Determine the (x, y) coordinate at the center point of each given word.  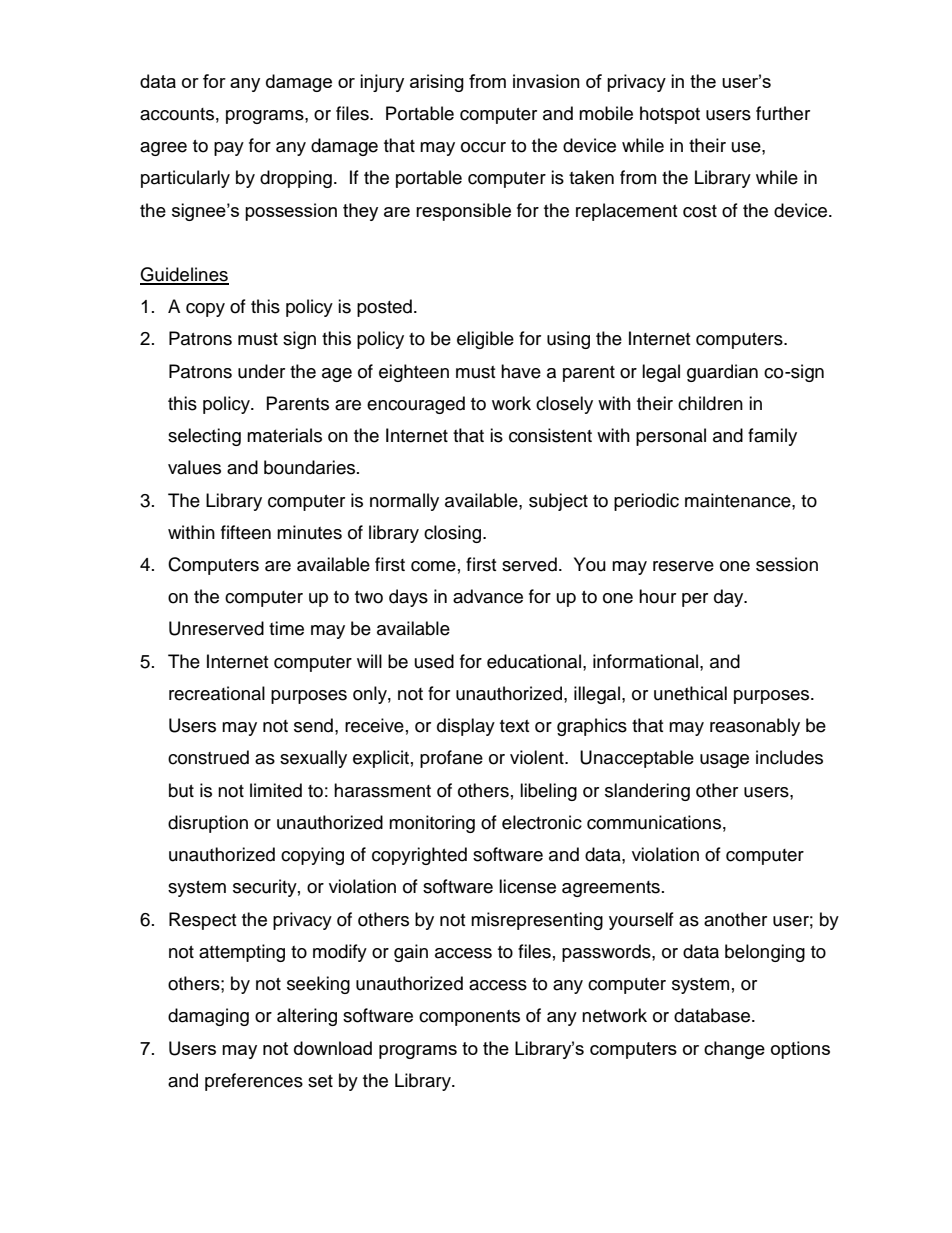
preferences (254, 1082)
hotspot (670, 115)
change (734, 1050)
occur (483, 147)
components (469, 1018)
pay (229, 149)
